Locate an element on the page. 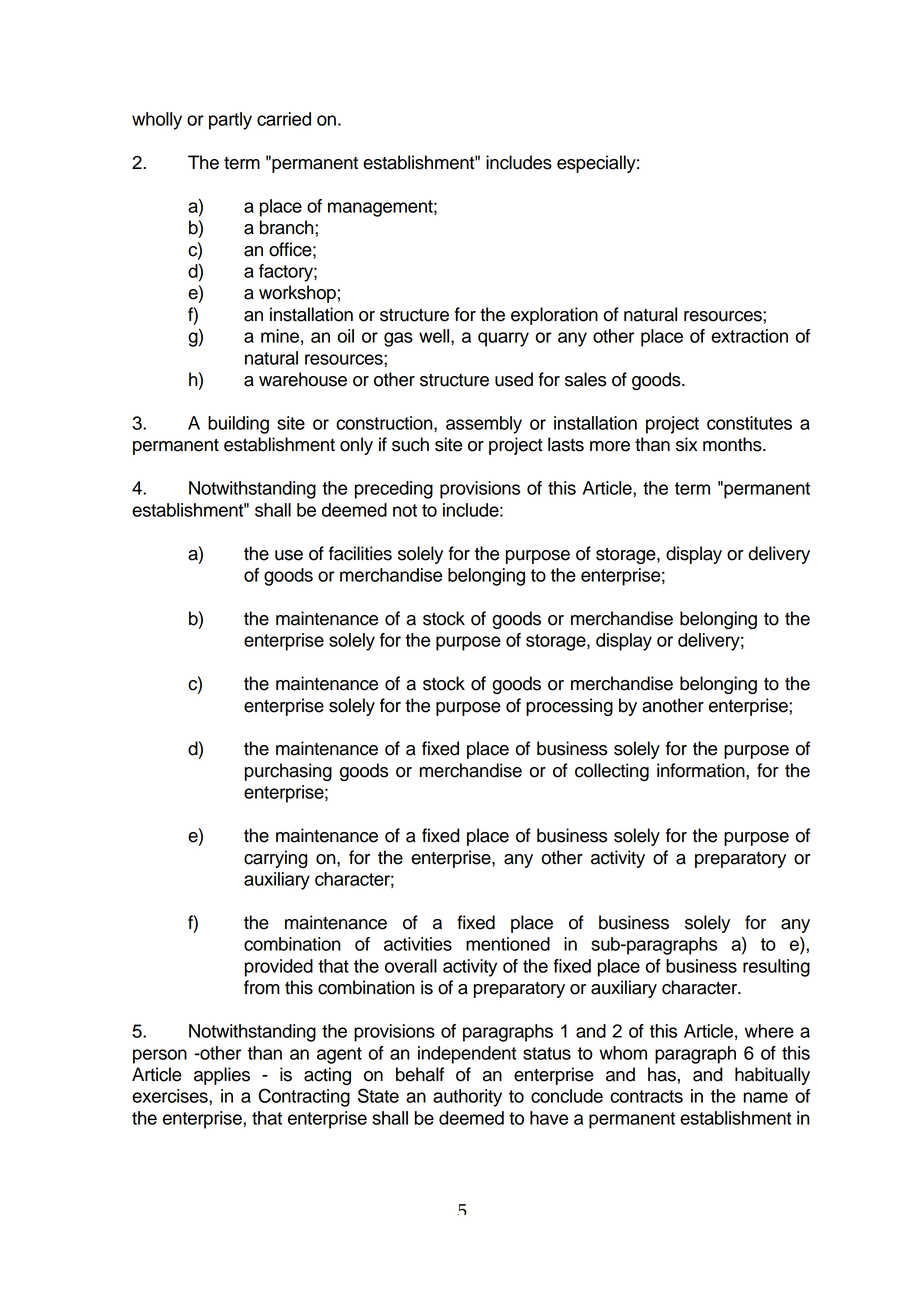 The height and width of the page is (1308, 924). processing is located at coordinates (569, 707).
